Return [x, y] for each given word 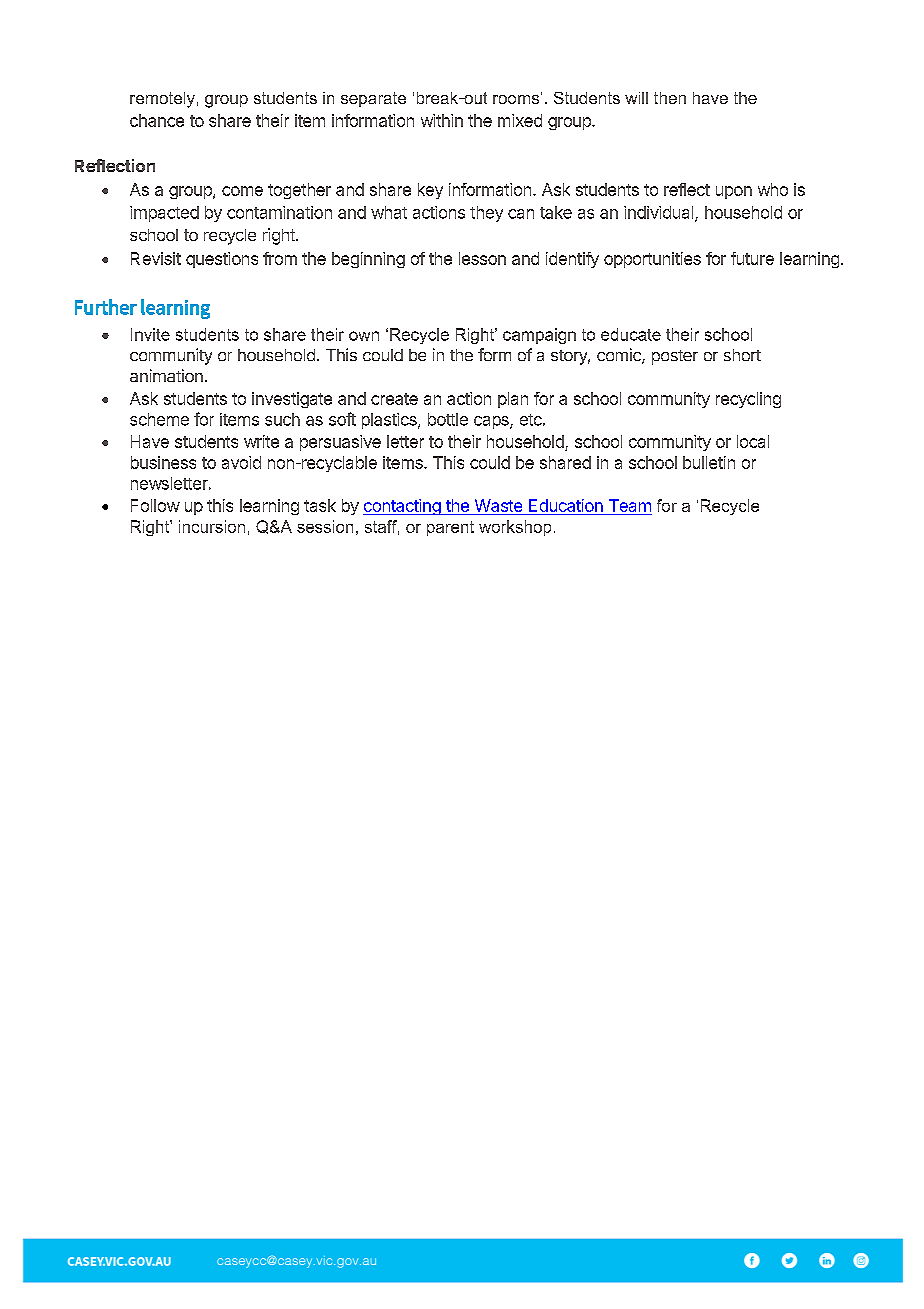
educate [631, 334]
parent [450, 528]
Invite [150, 334]
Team [630, 505]
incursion [212, 526]
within [442, 120]
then [670, 98]
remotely [162, 100]
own [364, 336]
